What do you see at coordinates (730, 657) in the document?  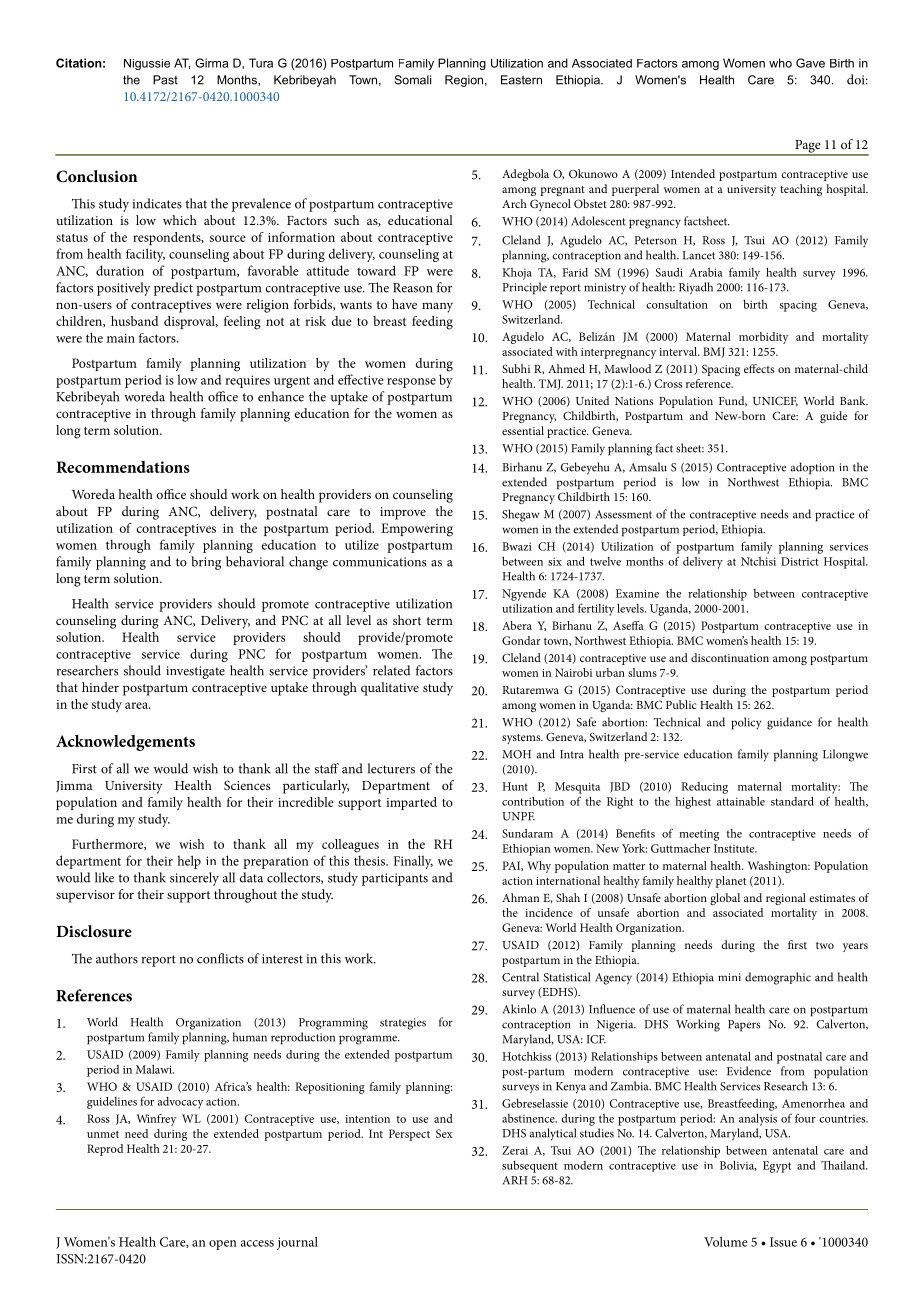 I see `discontinuation` at bounding box center [730, 657].
